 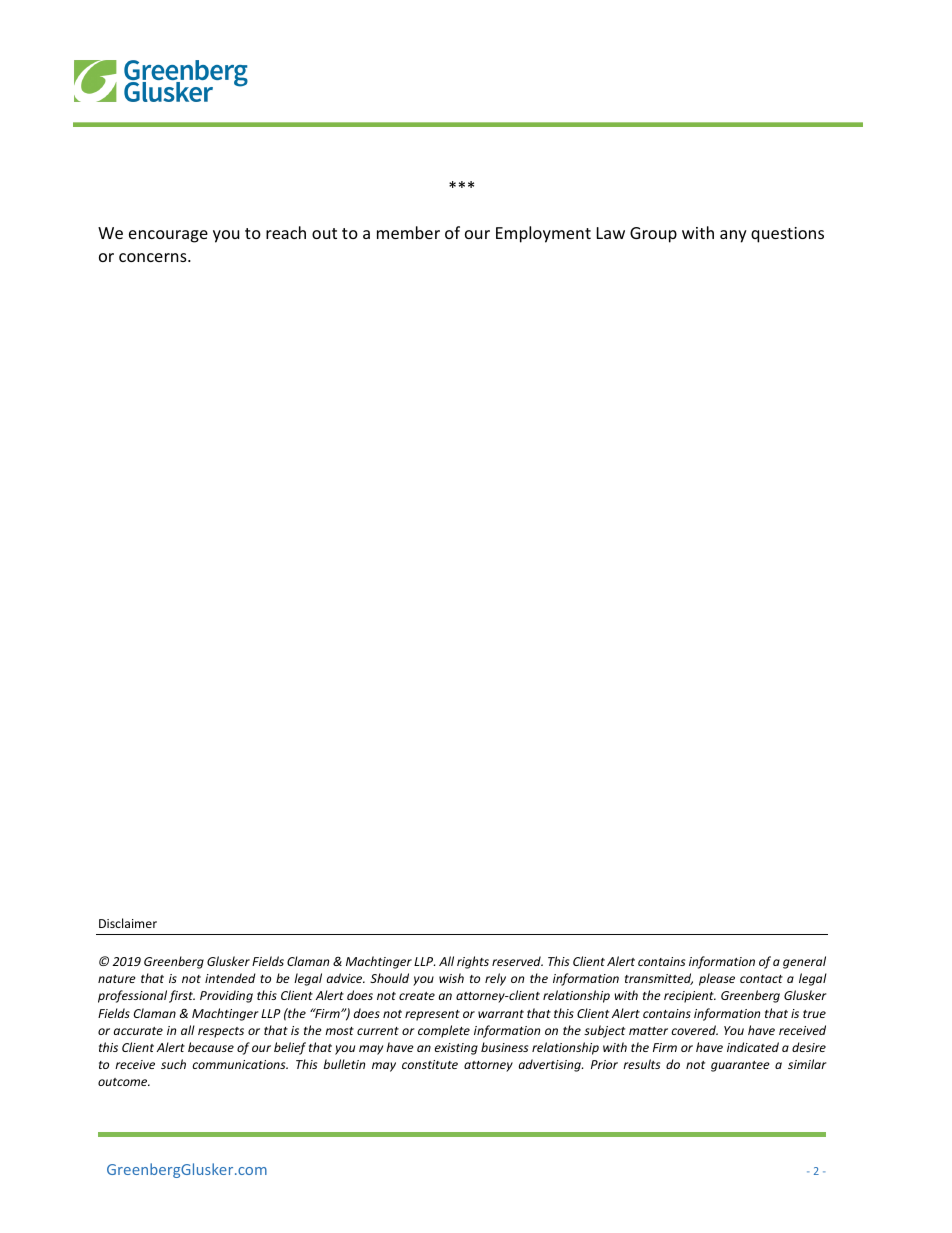 What do you see at coordinates (543, 234) in the document?
I see `Employment` at bounding box center [543, 234].
